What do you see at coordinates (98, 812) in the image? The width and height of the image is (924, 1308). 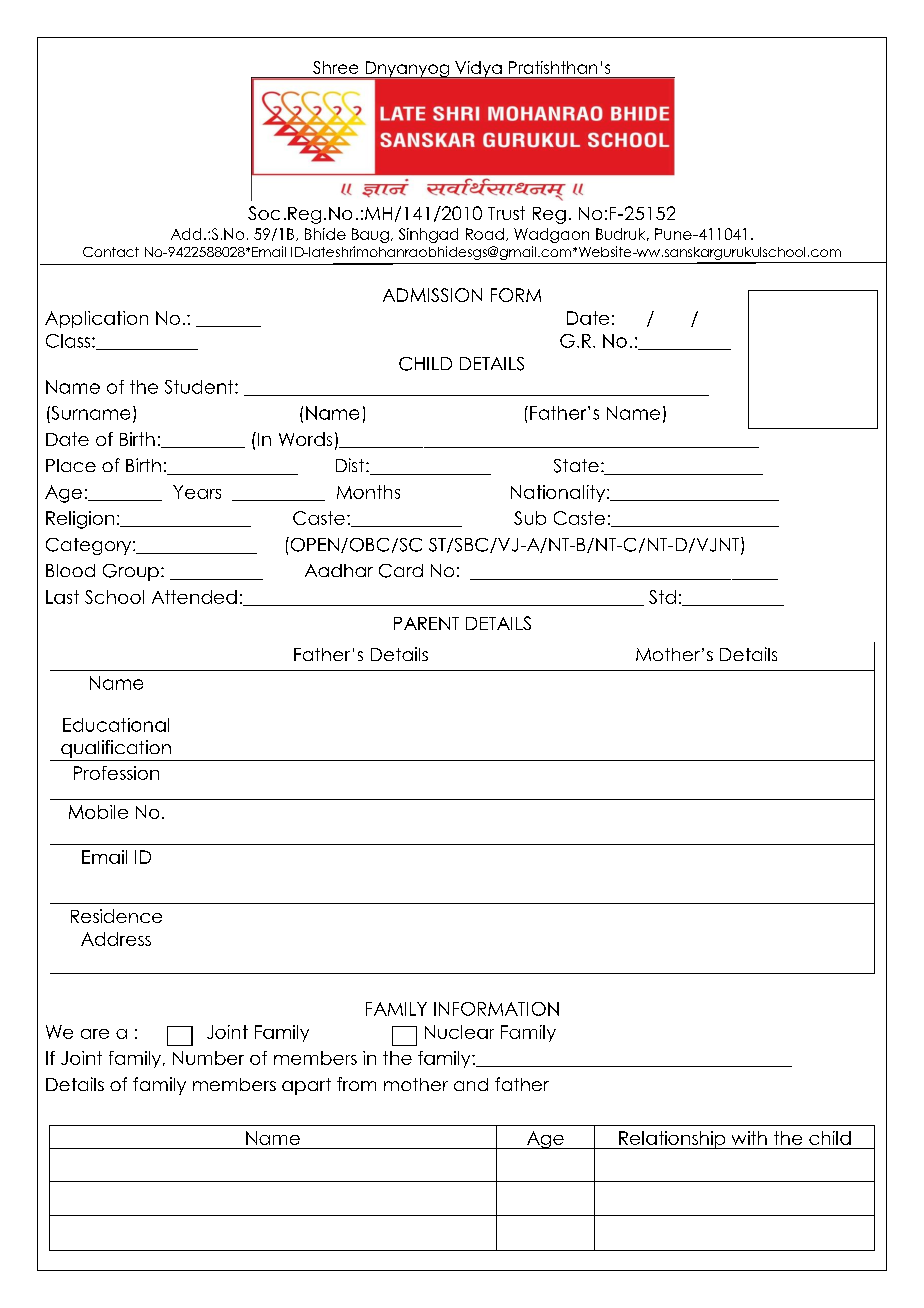 I see `Mobile` at bounding box center [98, 812].
